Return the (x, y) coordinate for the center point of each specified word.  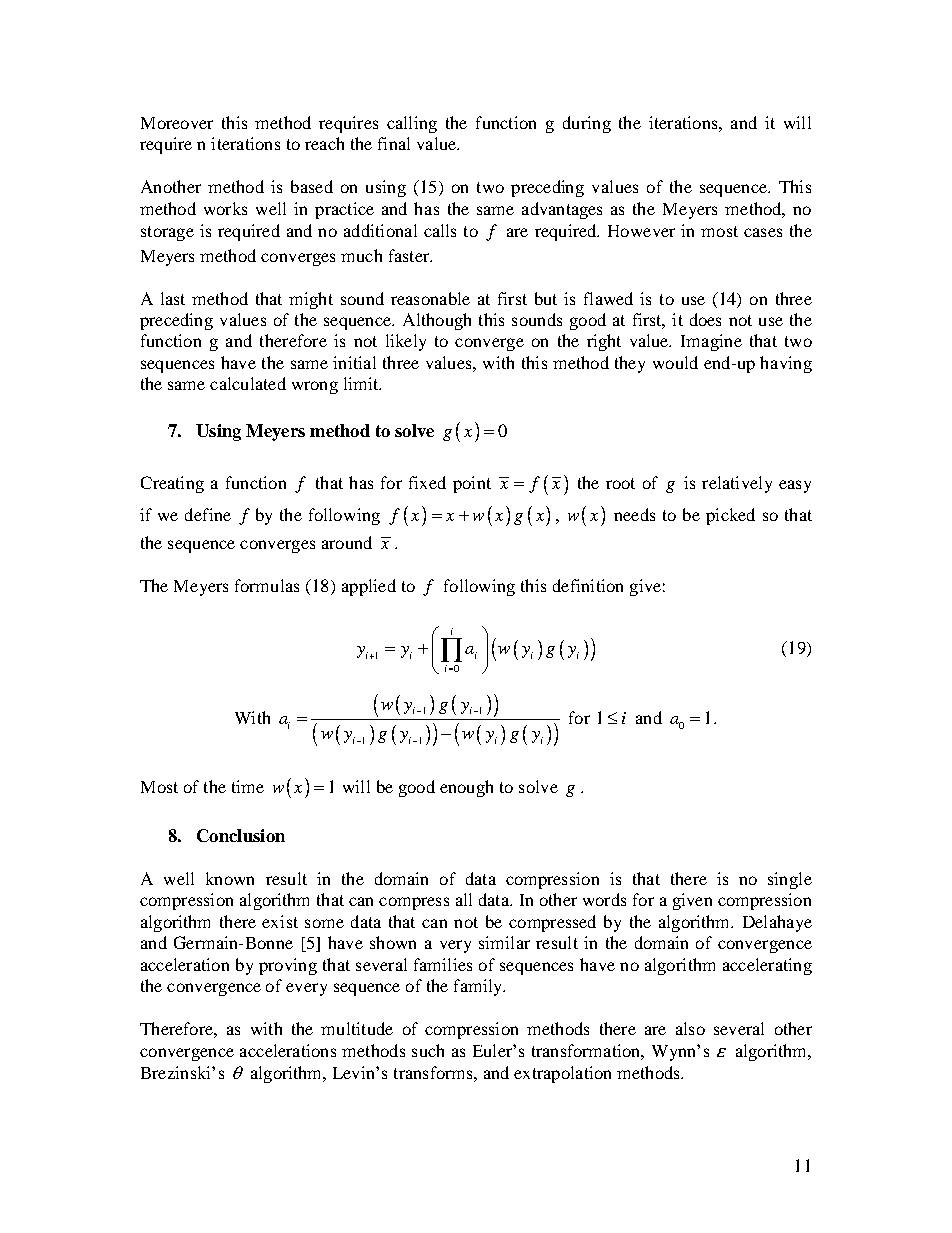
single (790, 880)
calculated (248, 383)
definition (588, 585)
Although (437, 321)
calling (412, 124)
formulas (267, 585)
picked (730, 516)
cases (763, 232)
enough (466, 788)
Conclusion (241, 835)
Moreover (177, 123)
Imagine (711, 342)
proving (288, 966)
